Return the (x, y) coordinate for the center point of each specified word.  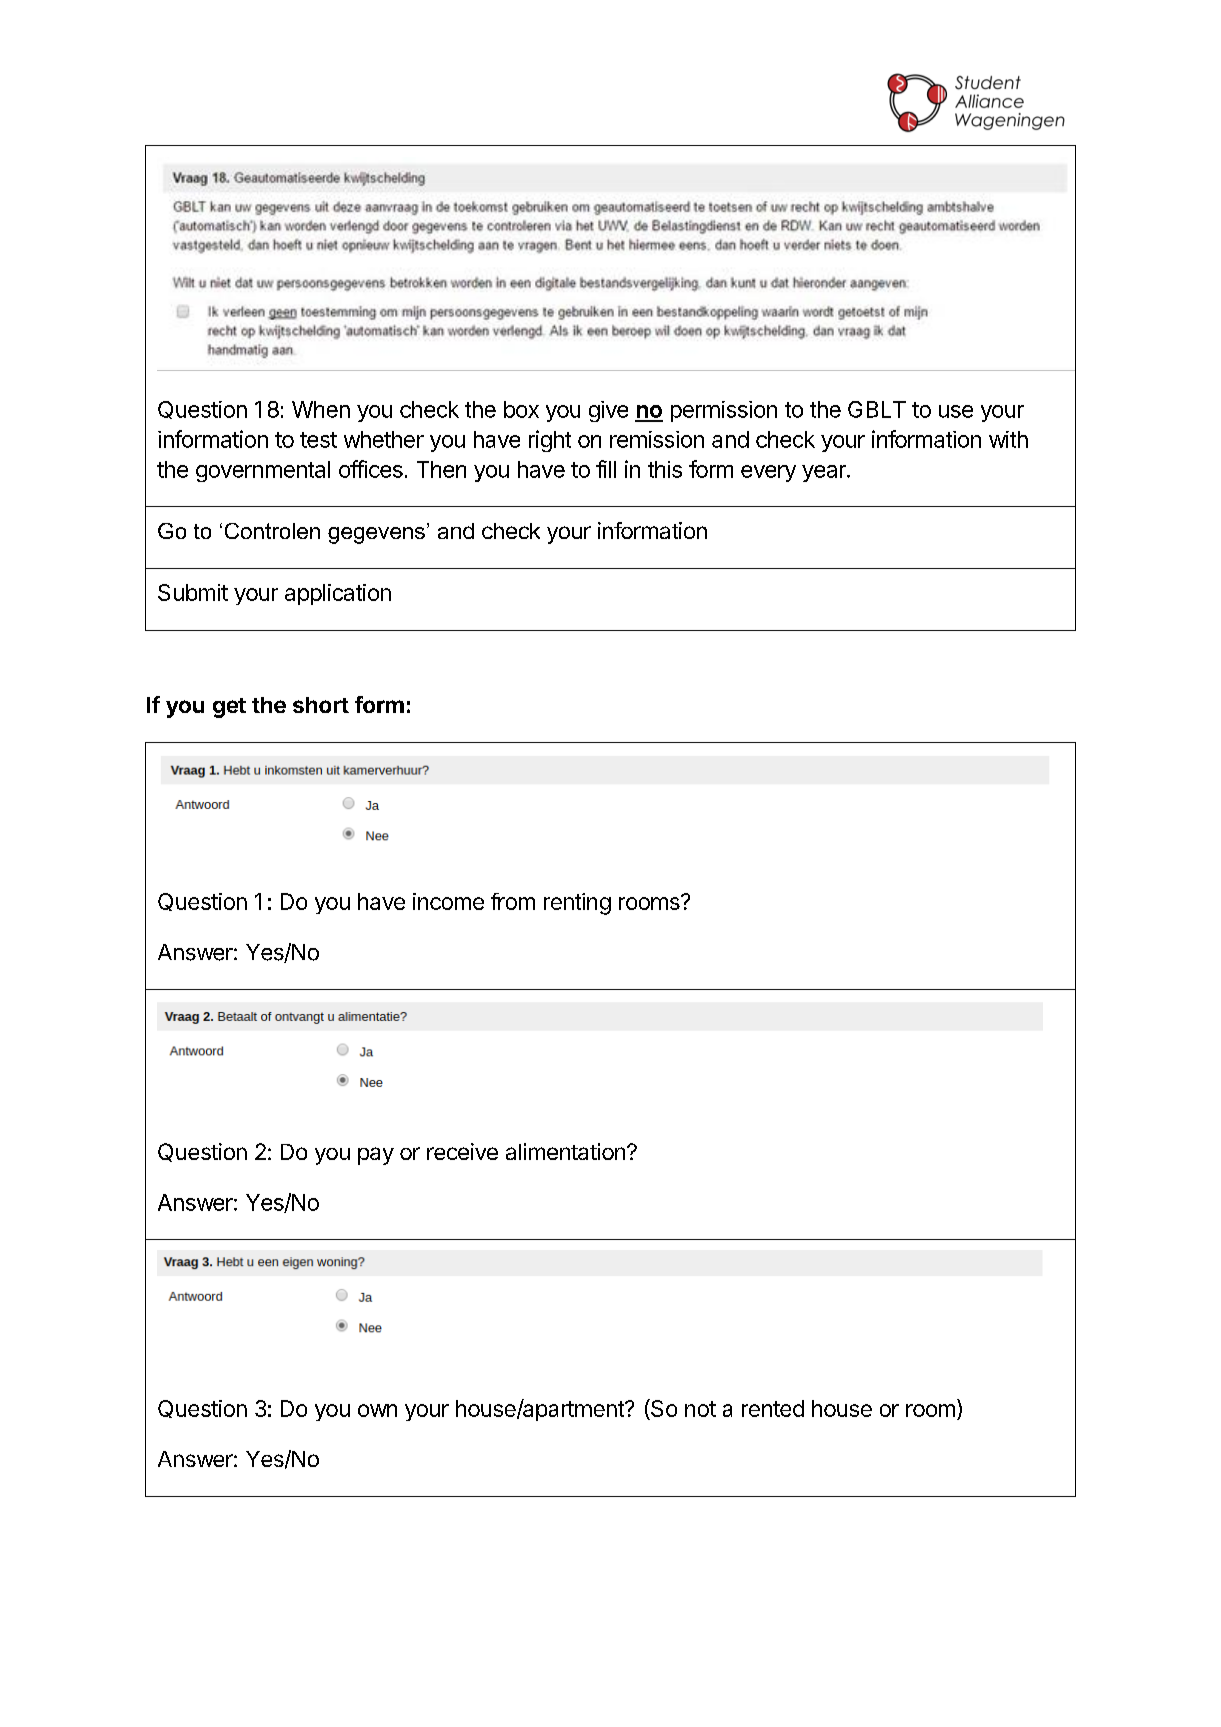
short (321, 705)
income (448, 901)
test (318, 440)
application (338, 594)
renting (577, 904)
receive (462, 1151)
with (1008, 439)
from (513, 901)
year (825, 473)
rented (773, 1408)
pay (376, 1156)
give (608, 411)
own (377, 1410)
